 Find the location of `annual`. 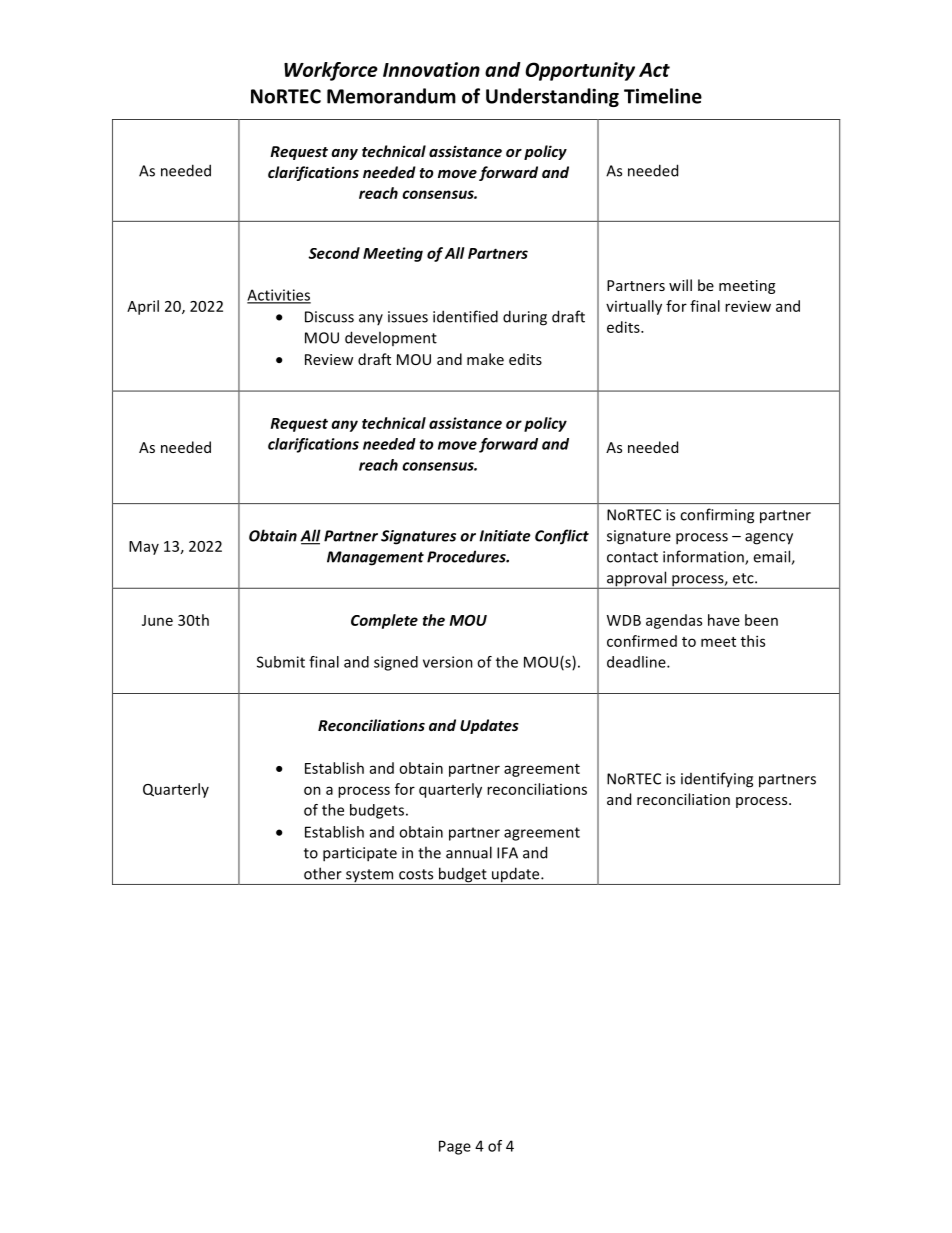

annual is located at coordinates (469, 852).
